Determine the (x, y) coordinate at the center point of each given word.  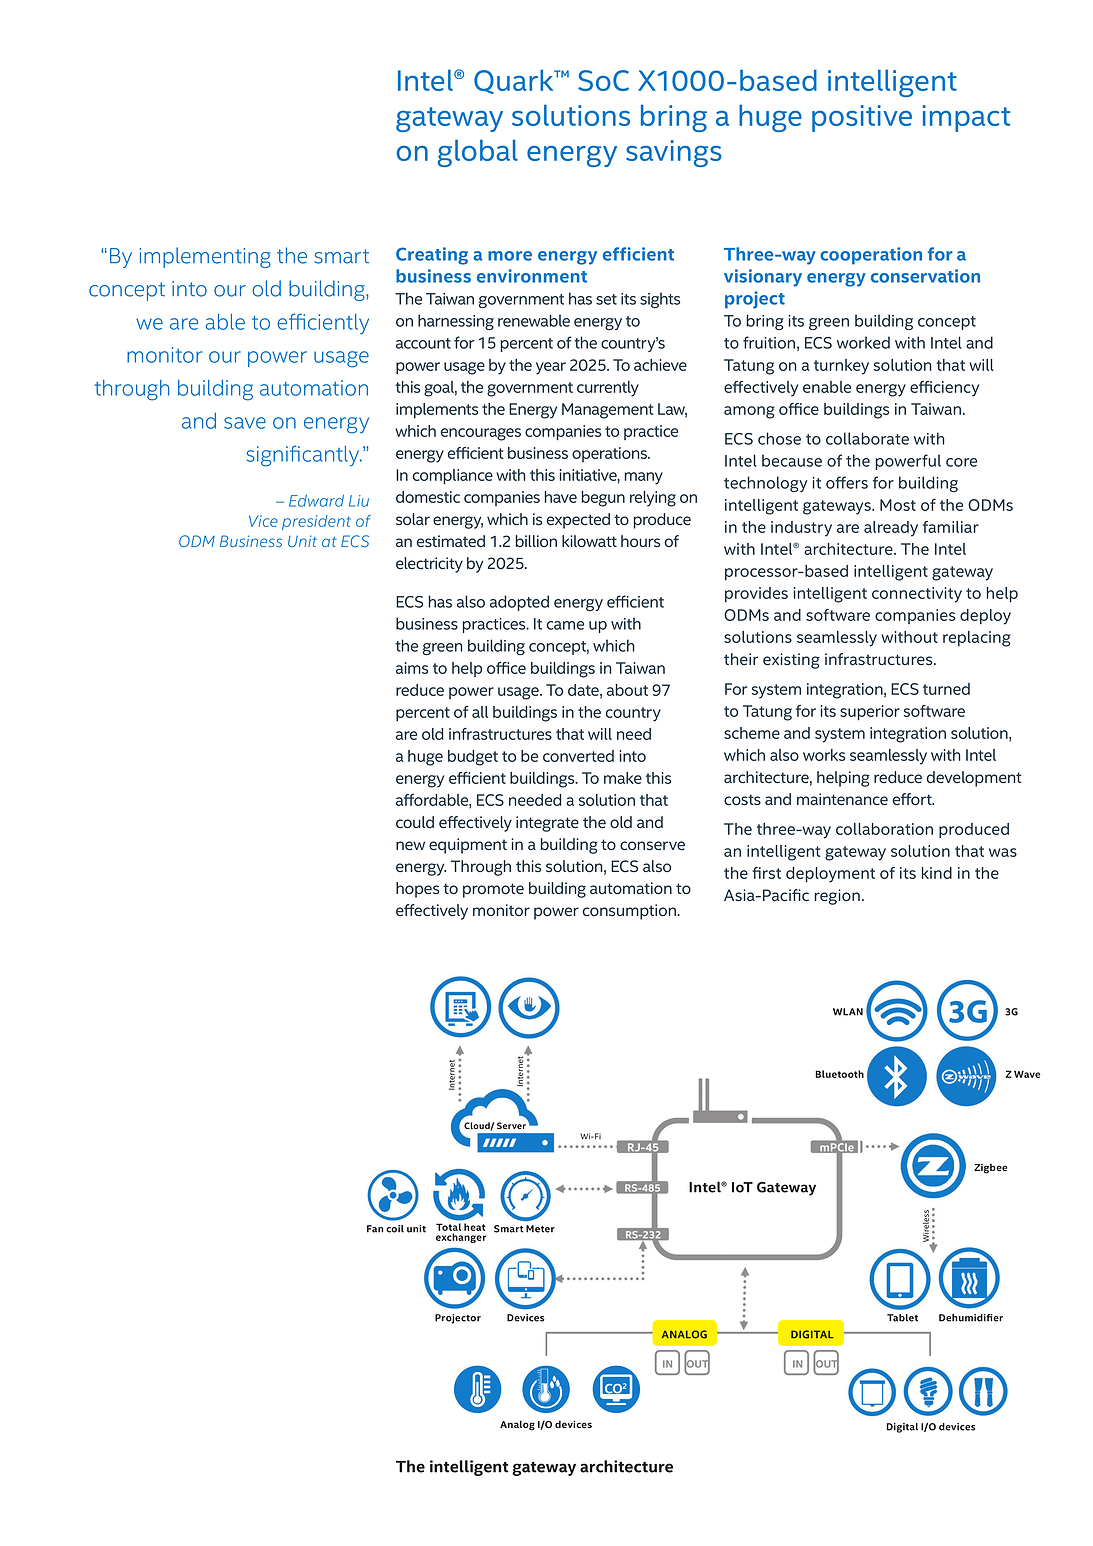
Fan (375, 1229)
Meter (540, 1229)
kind (937, 873)
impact (966, 118)
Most (898, 505)
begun (603, 499)
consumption (630, 912)
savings (674, 153)
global (478, 153)
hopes (417, 890)
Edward (316, 501)
